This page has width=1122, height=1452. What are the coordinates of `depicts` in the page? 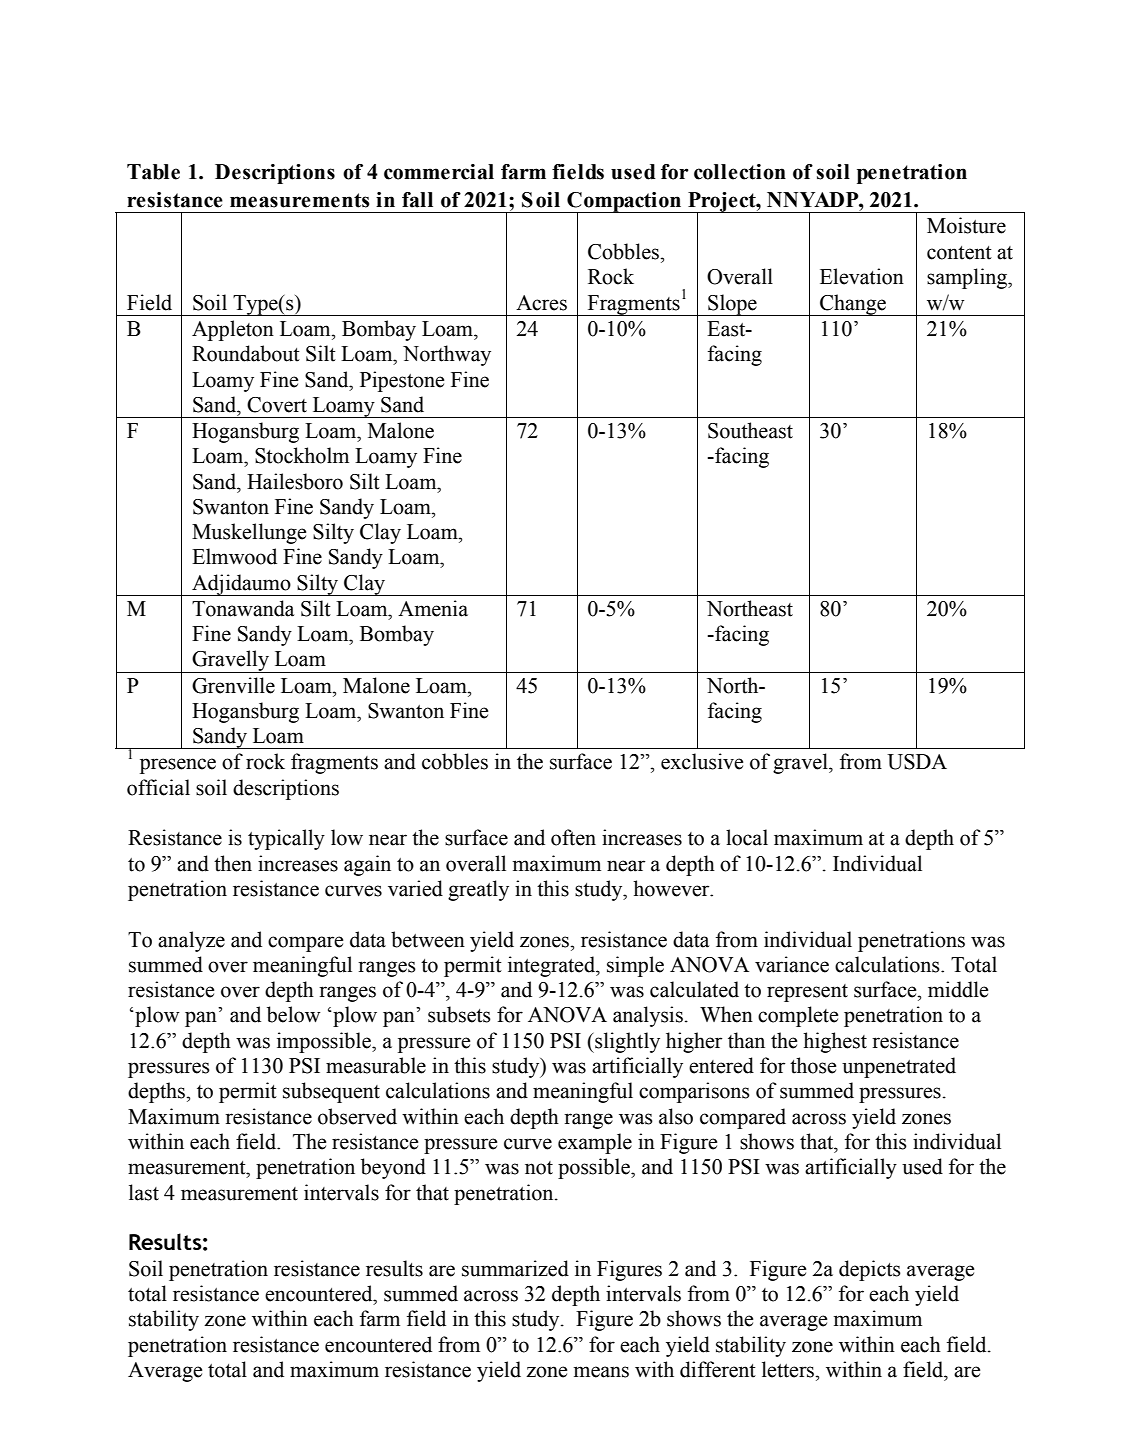 It's located at (870, 1270).
